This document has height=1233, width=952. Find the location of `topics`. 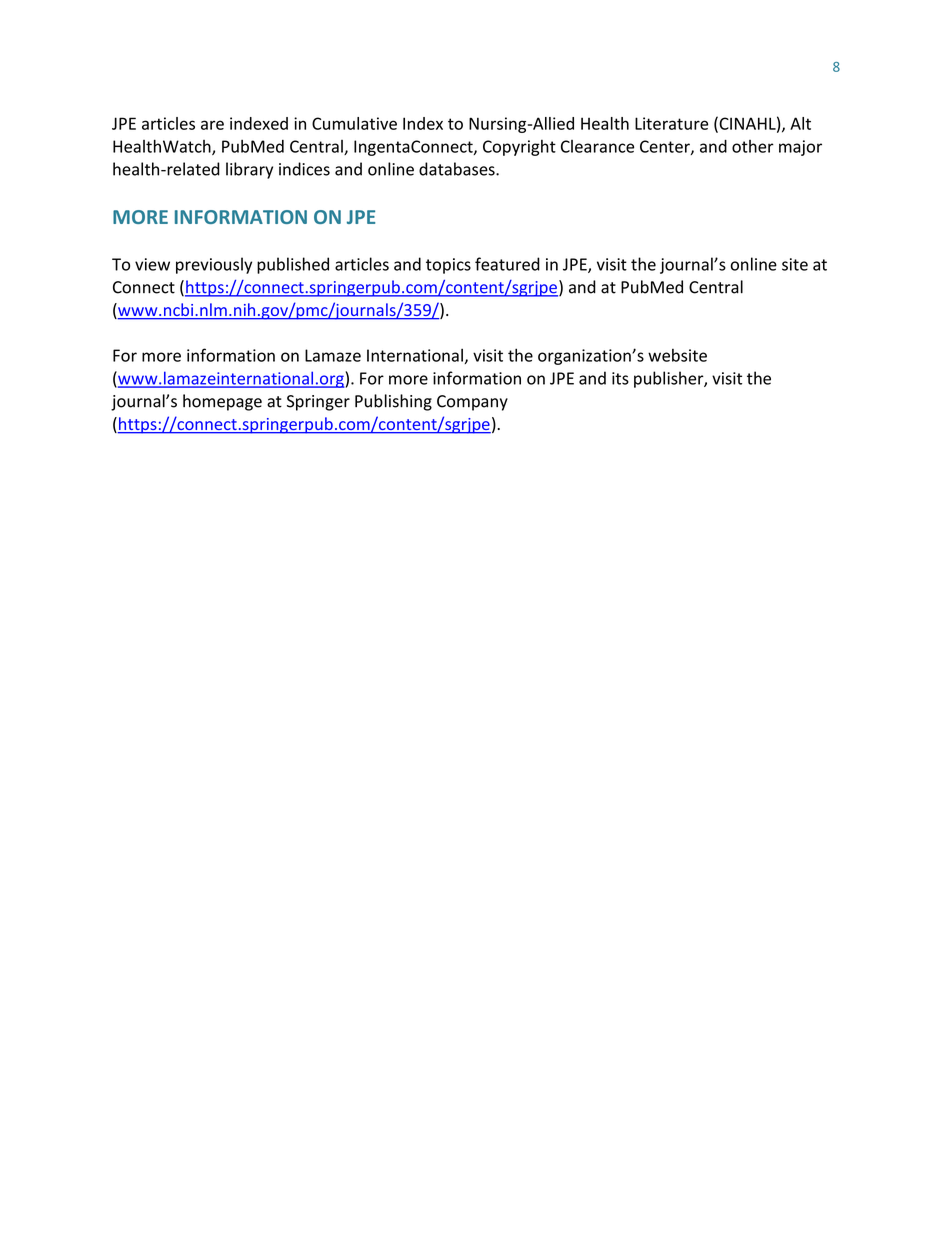

topics is located at coordinates (448, 266).
